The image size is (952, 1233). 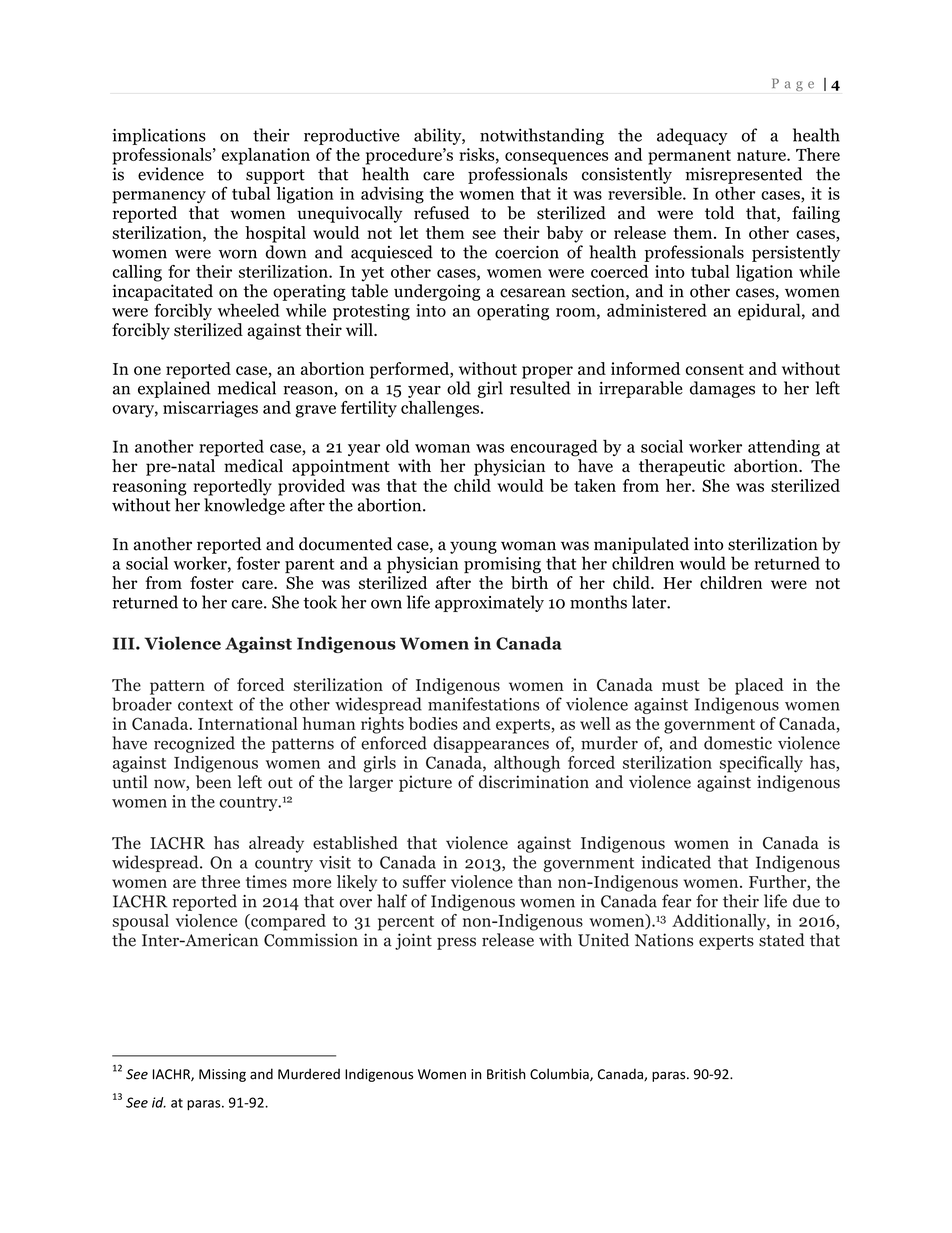 What do you see at coordinates (491, 744) in the page?
I see `disappearances` at bounding box center [491, 744].
